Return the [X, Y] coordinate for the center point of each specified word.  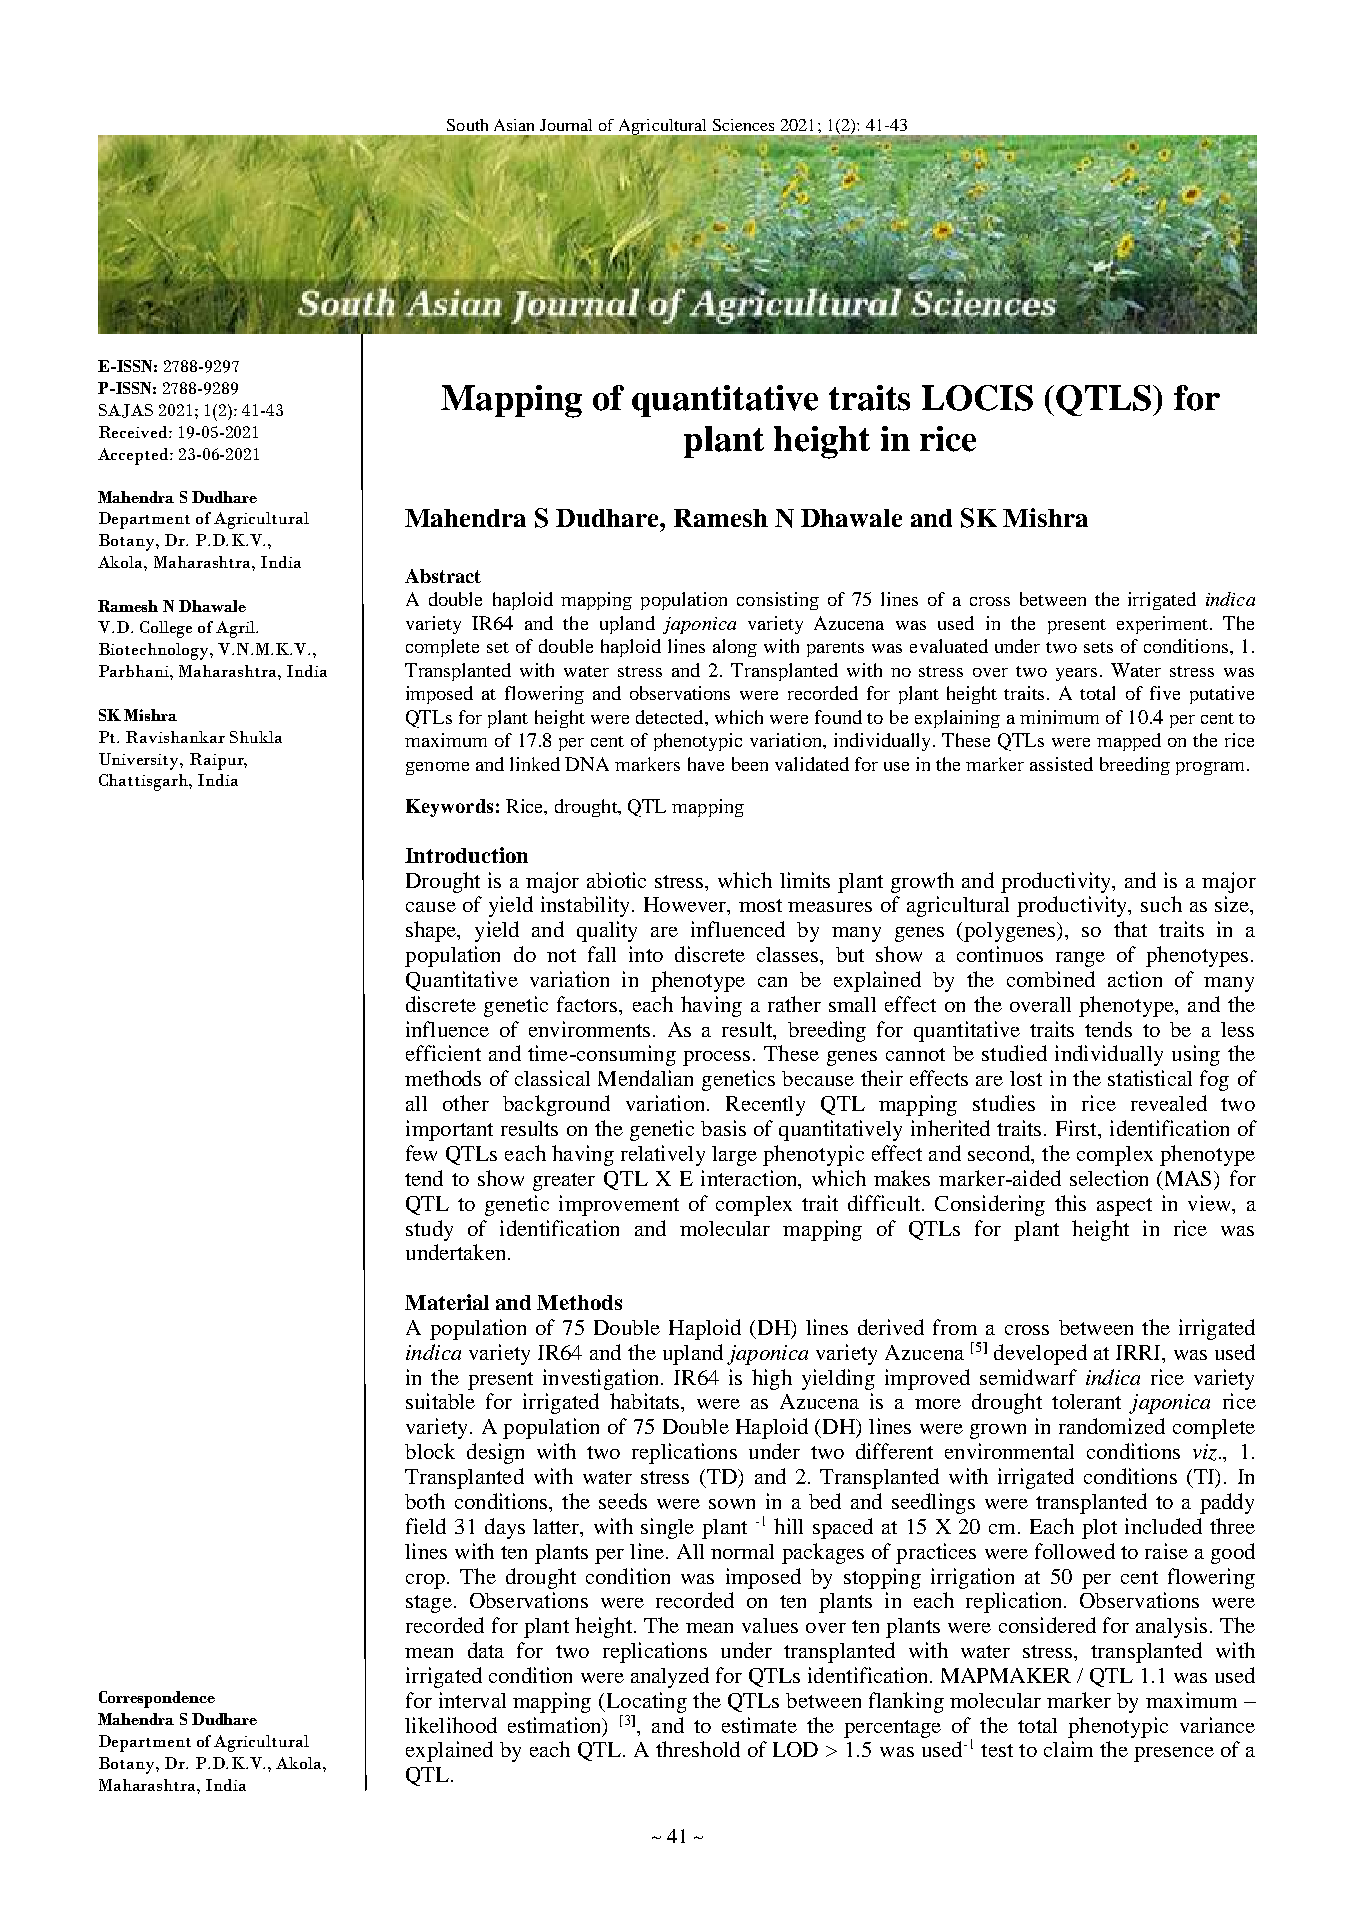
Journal [566, 125]
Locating [645, 1702]
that [1130, 929]
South [467, 125]
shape [432, 931]
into [646, 954]
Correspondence [157, 1699]
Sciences [743, 125]
